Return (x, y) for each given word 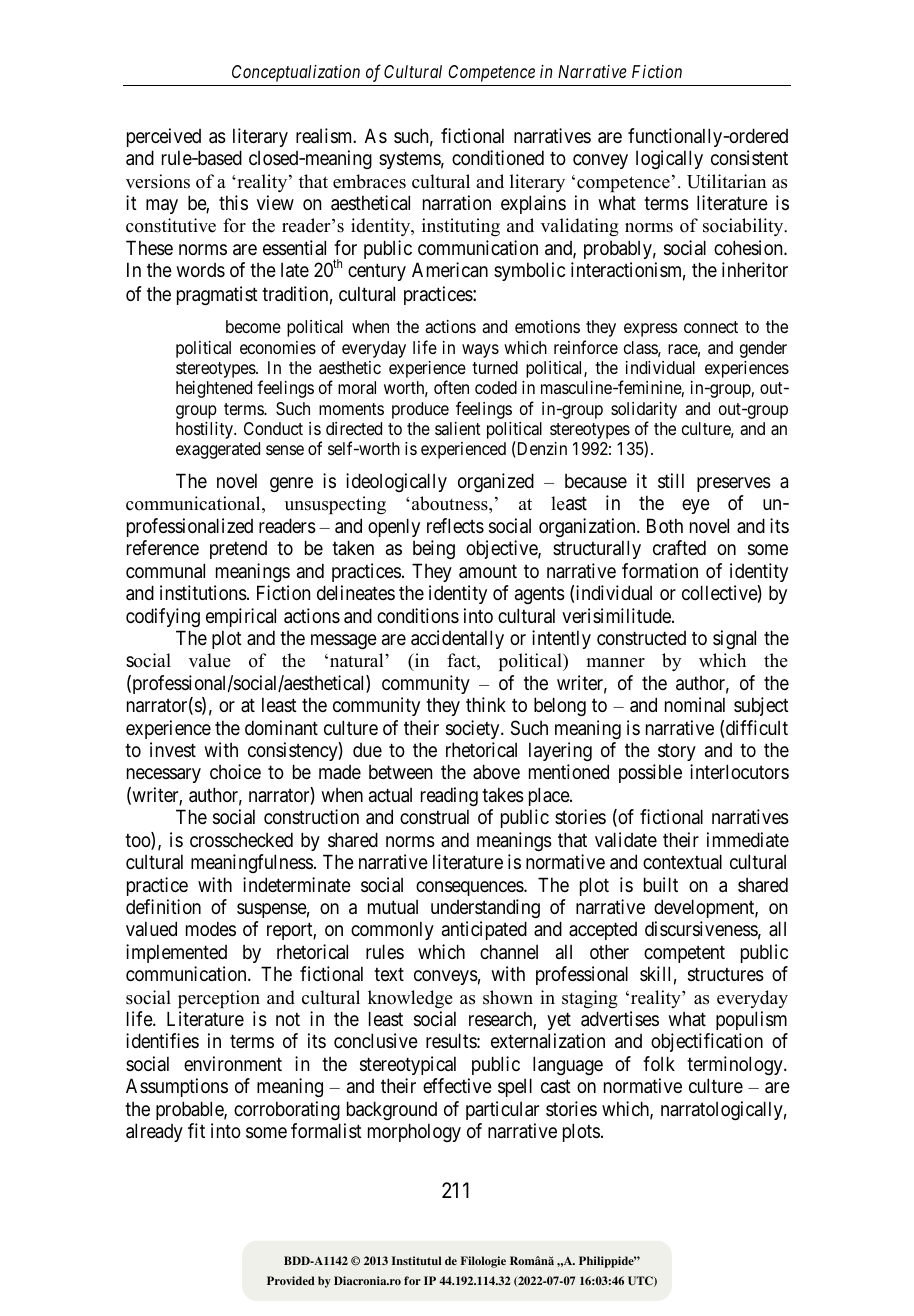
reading (449, 796)
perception (219, 999)
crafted (679, 547)
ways (480, 351)
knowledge (410, 999)
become (253, 326)
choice (235, 771)
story (677, 752)
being (434, 549)
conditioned (498, 157)
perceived (164, 137)
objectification (707, 1042)
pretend (238, 550)
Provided (291, 1280)
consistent (749, 157)
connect (711, 327)
